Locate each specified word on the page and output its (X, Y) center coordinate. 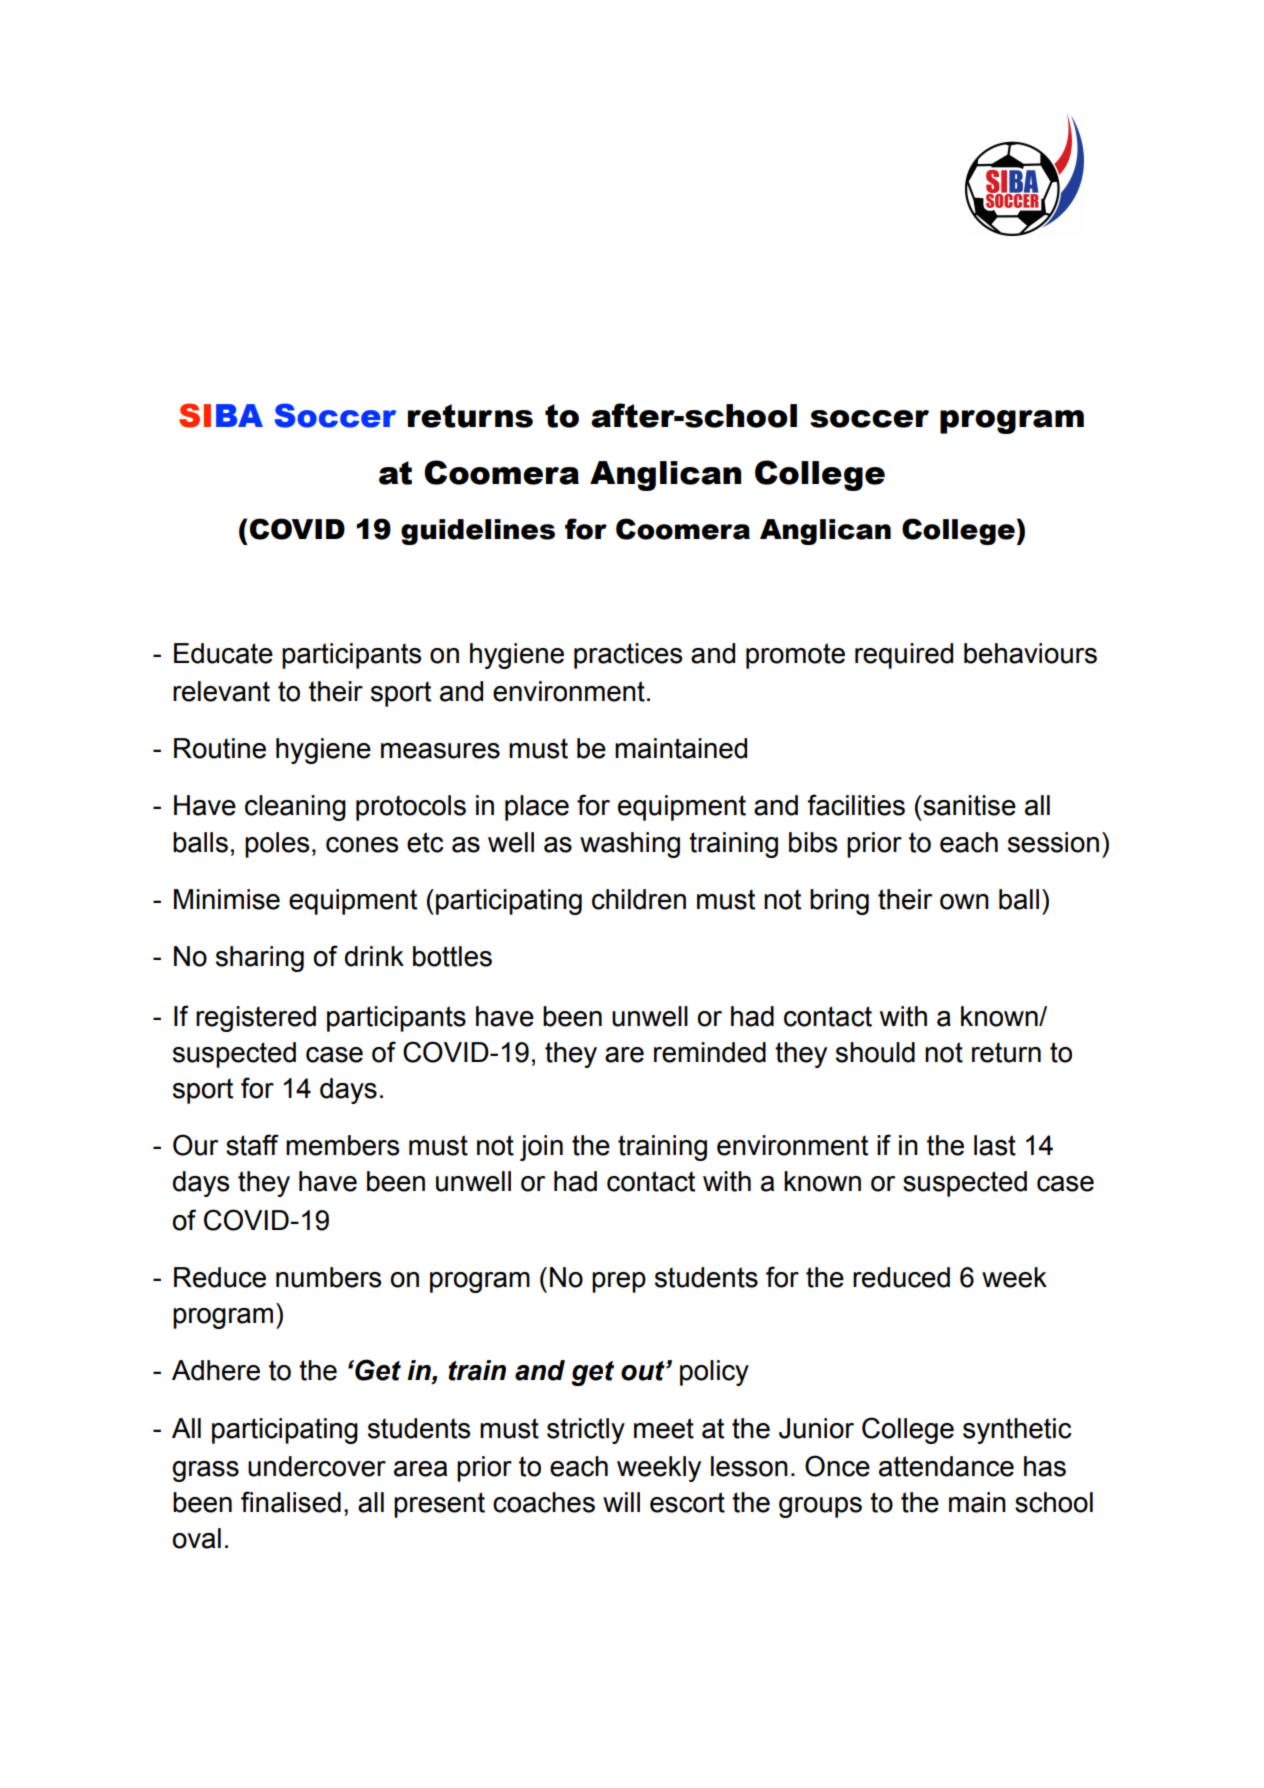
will (621, 1502)
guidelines (478, 532)
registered (256, 1019)
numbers (328, 1277)
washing (630, 845)
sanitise (968, 805)
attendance (946, 1466)
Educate (223, 653)
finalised (291, 1502)
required (904, 656)
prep (619, 1282)
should (875, 1052)
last (995, 1145)
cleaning (295, 808)
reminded (710, 1052)
